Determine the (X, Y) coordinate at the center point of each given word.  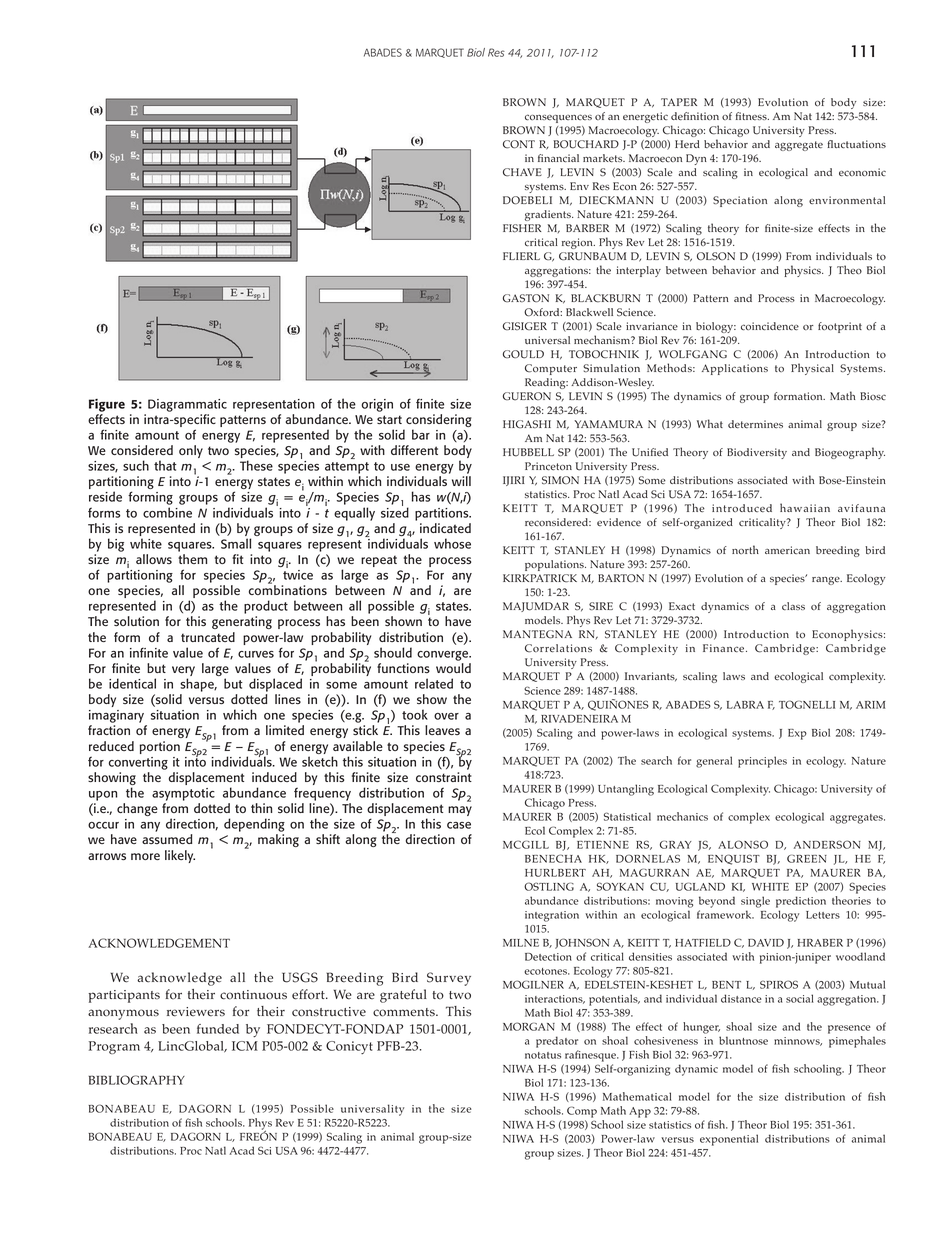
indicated (445, 528)
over (446, 716)
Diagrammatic (187, 405)
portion (159, 747)
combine (167, 512)
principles (762, 762)
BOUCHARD (586, 144)
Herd (687, 144)
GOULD (523, 354)
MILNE (521, 943)
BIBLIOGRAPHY (137, 1080)
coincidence (770, 326)
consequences (558, 118)
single (755, 902)
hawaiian (805, 507)
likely (180, 856)
